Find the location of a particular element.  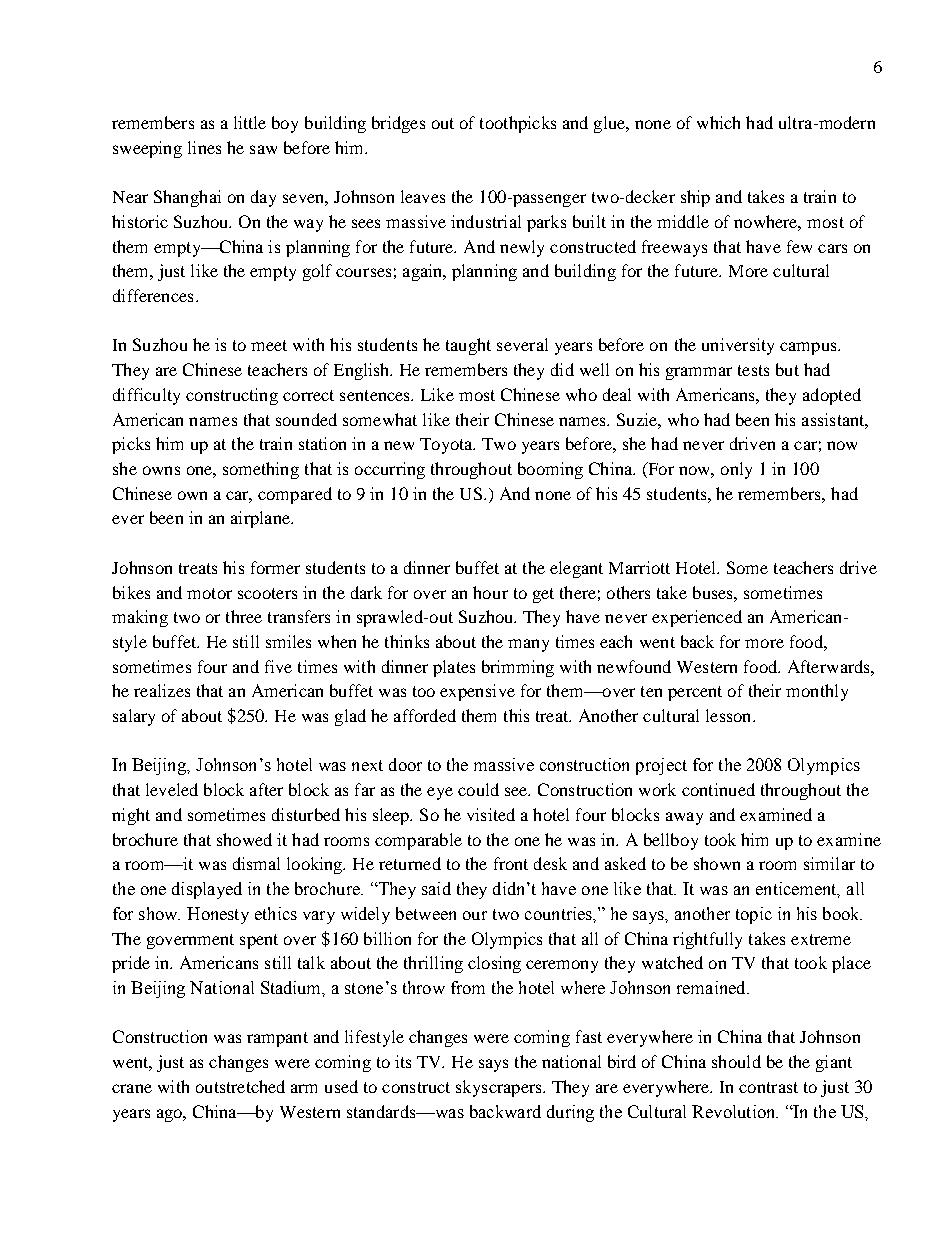

contrast is located at coordinates (768, 1087).
